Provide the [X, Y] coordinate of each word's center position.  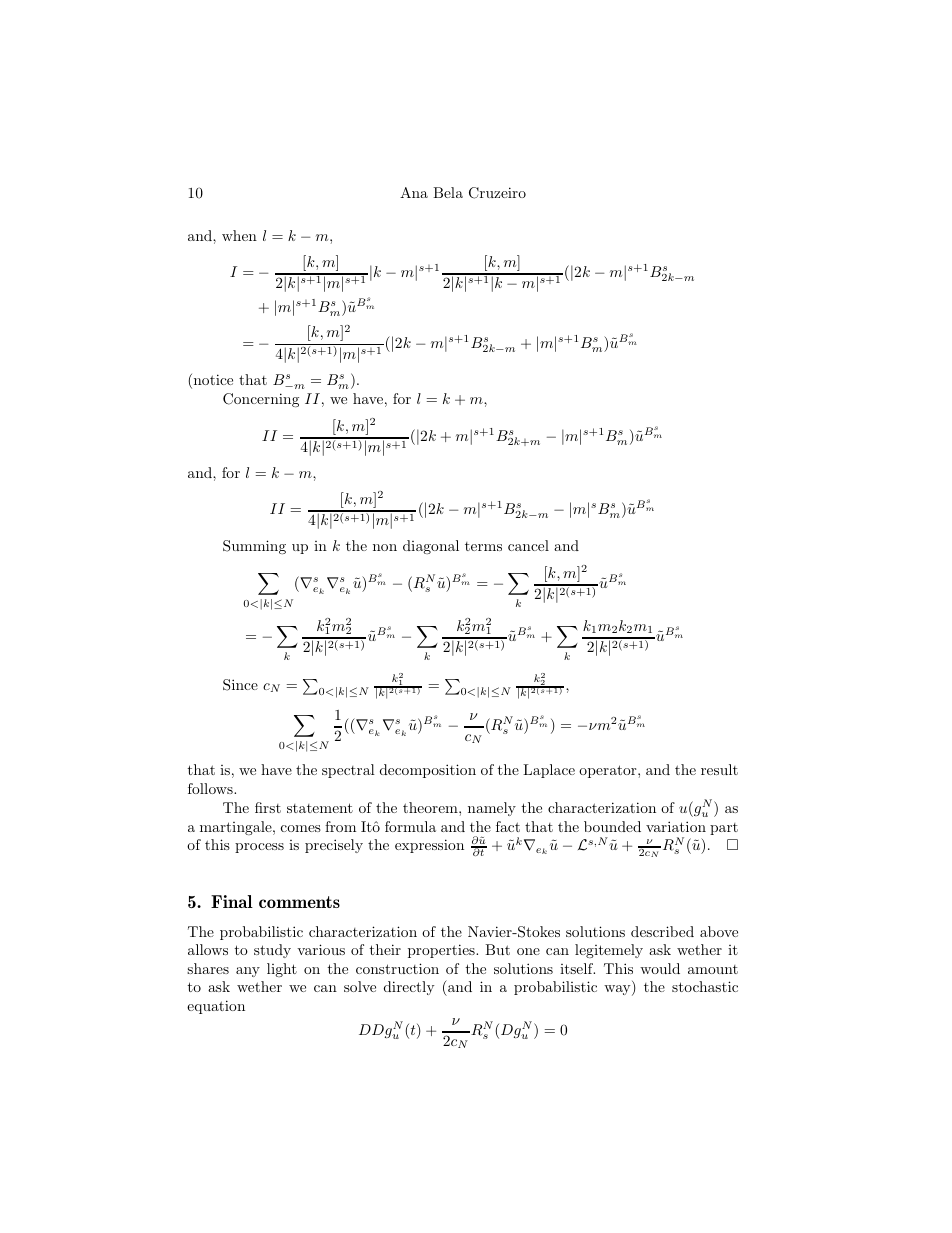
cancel [528, 545]
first [268, 807]
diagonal [431, 547]
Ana [414, 192]
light [282, 970]
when [239, 235]
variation [676, 826]
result [719, 769]
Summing [254, 547]
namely [492, 809]
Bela [448, 192]
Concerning [261, 400]
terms [483, 546]
